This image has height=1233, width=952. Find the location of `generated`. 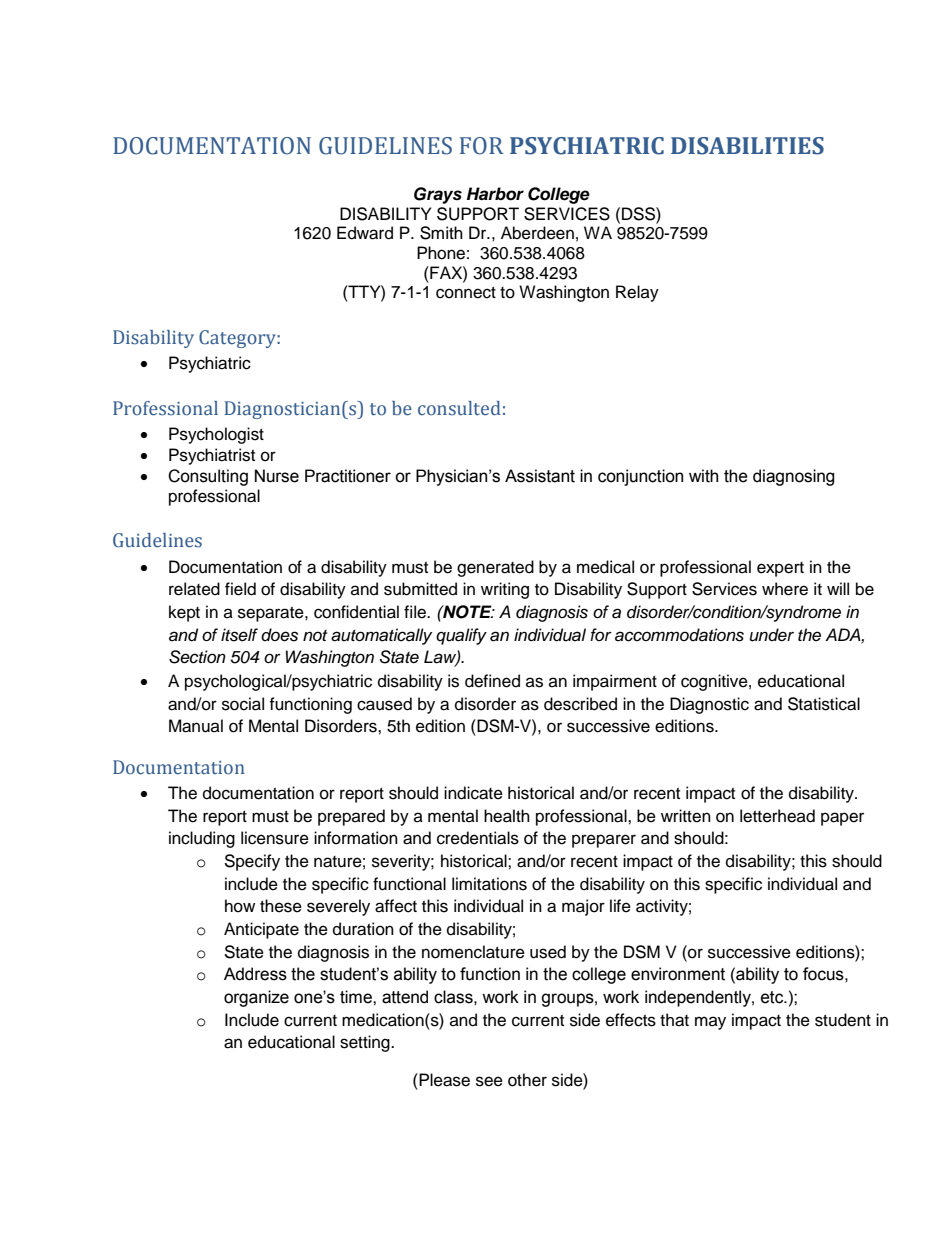

generated is located at coordinates (495, 568).
